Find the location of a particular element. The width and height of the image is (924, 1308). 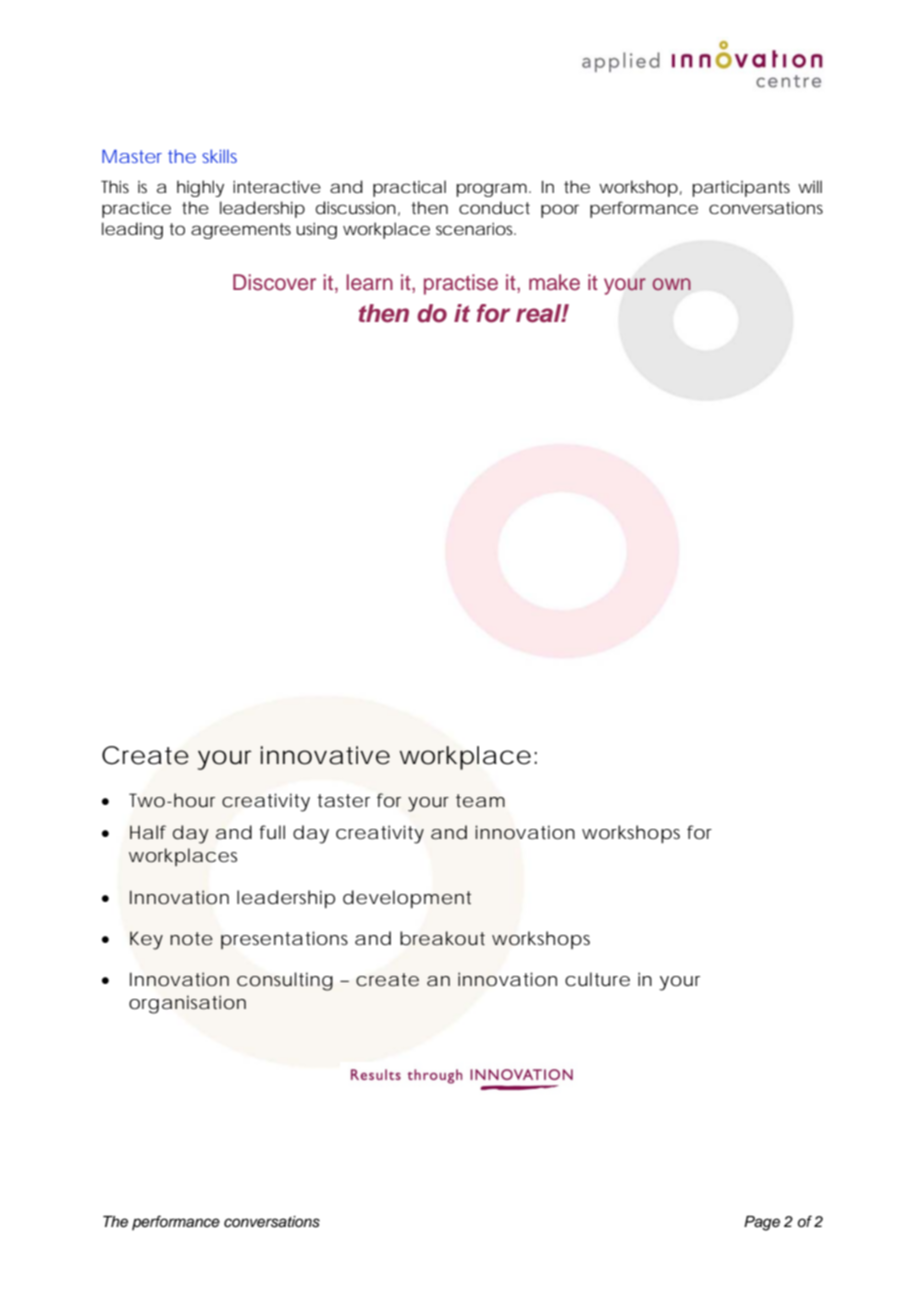

participants is located at coordinates (741, 188).
